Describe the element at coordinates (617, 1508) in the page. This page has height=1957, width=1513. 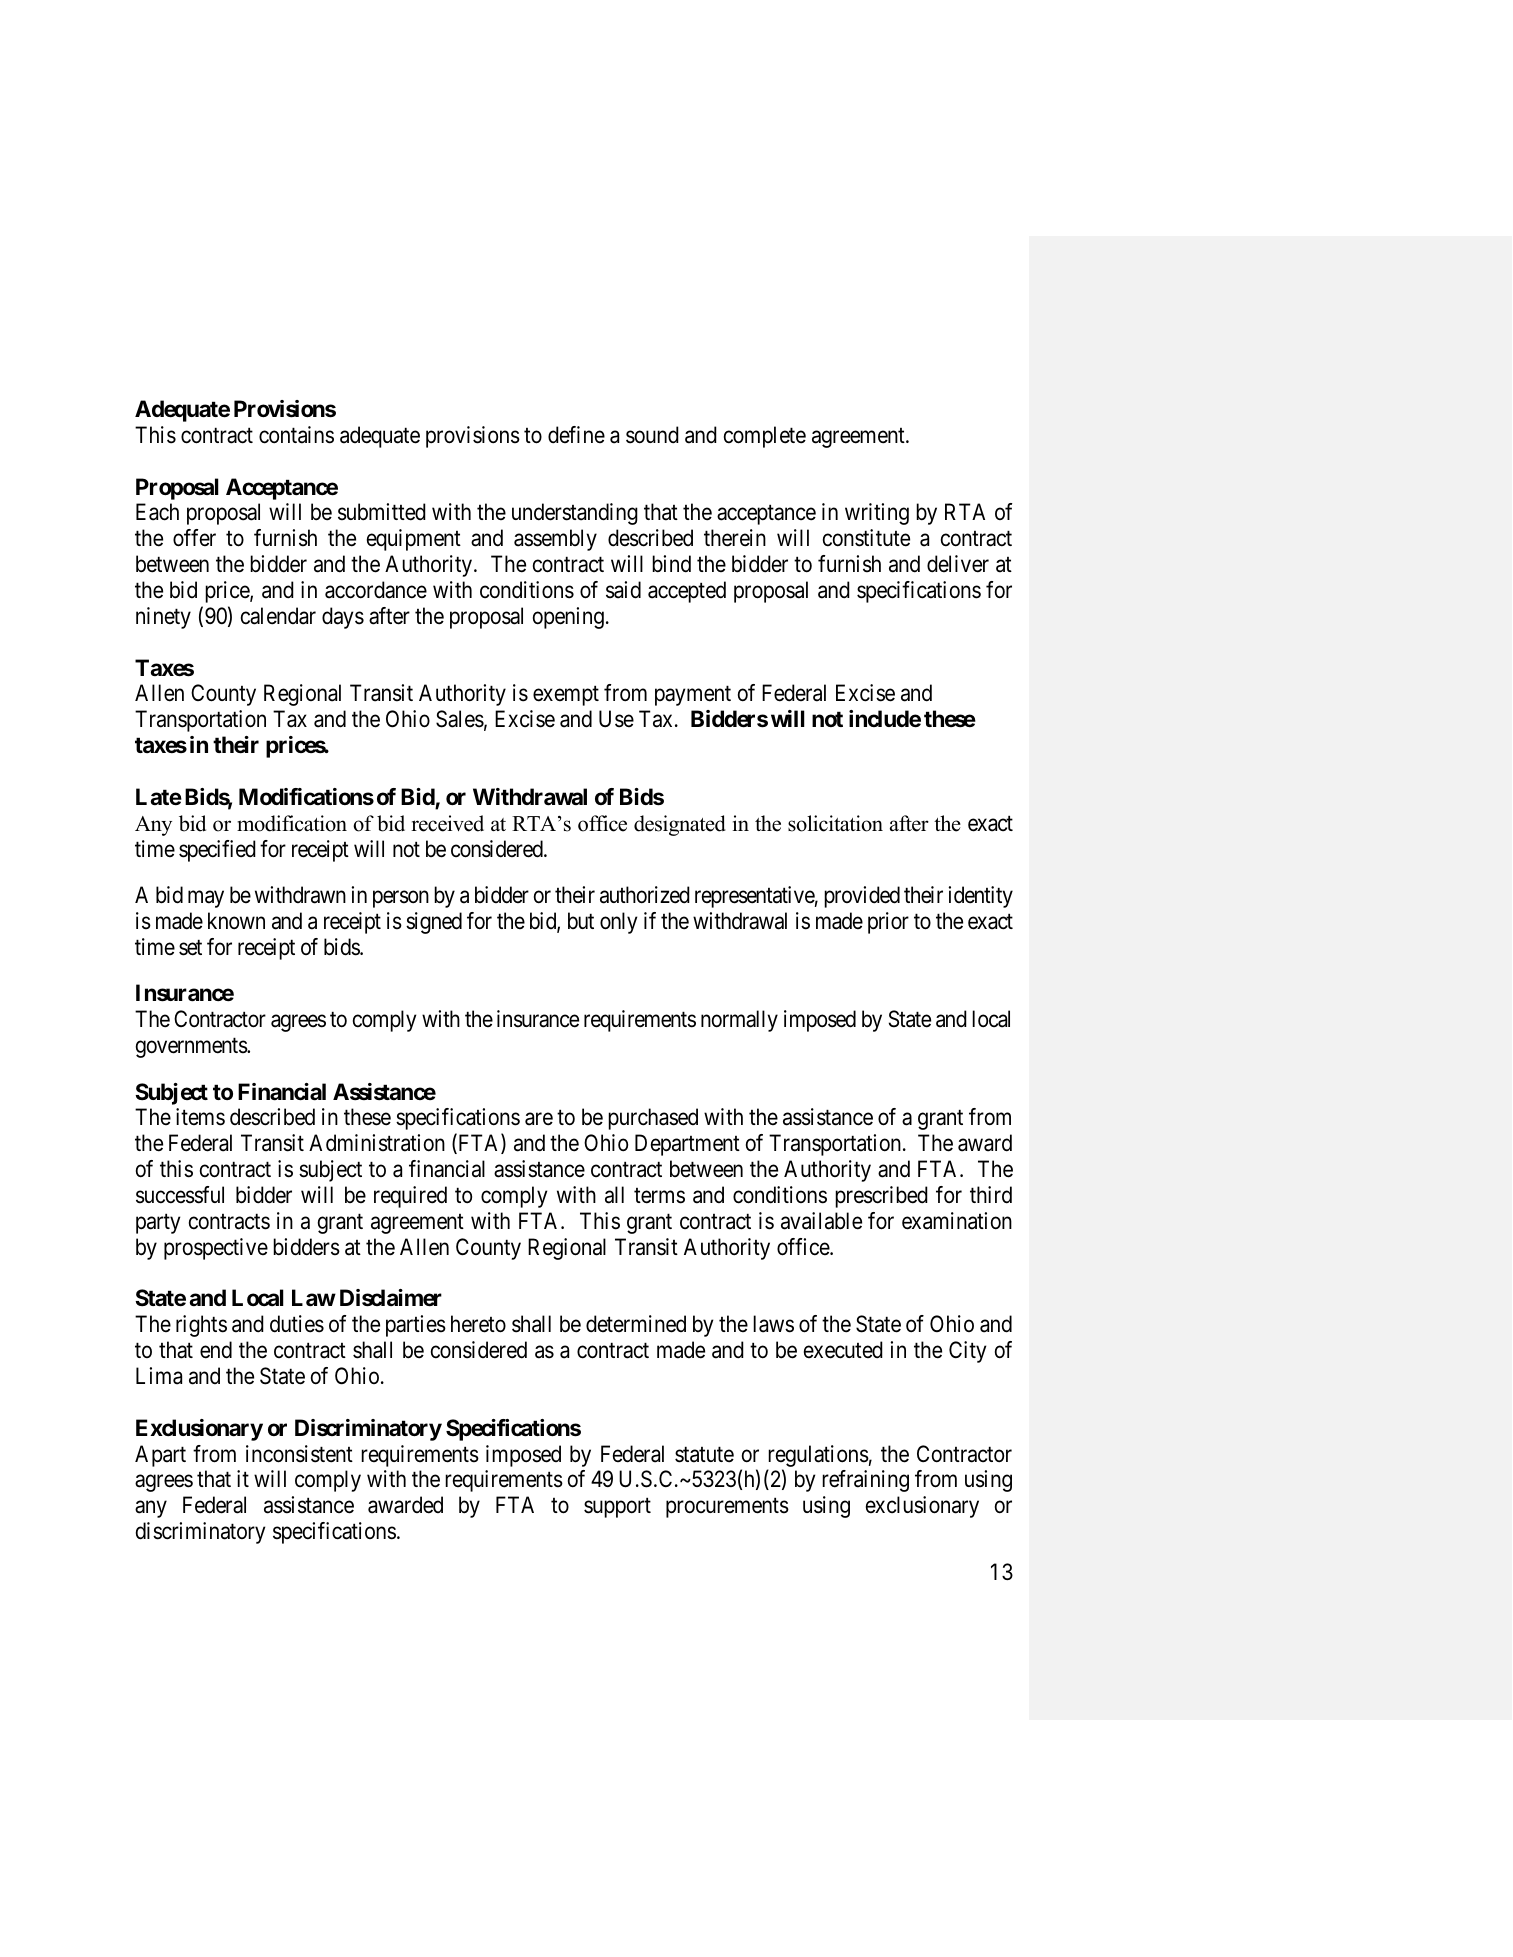
I see `support` at that location.
